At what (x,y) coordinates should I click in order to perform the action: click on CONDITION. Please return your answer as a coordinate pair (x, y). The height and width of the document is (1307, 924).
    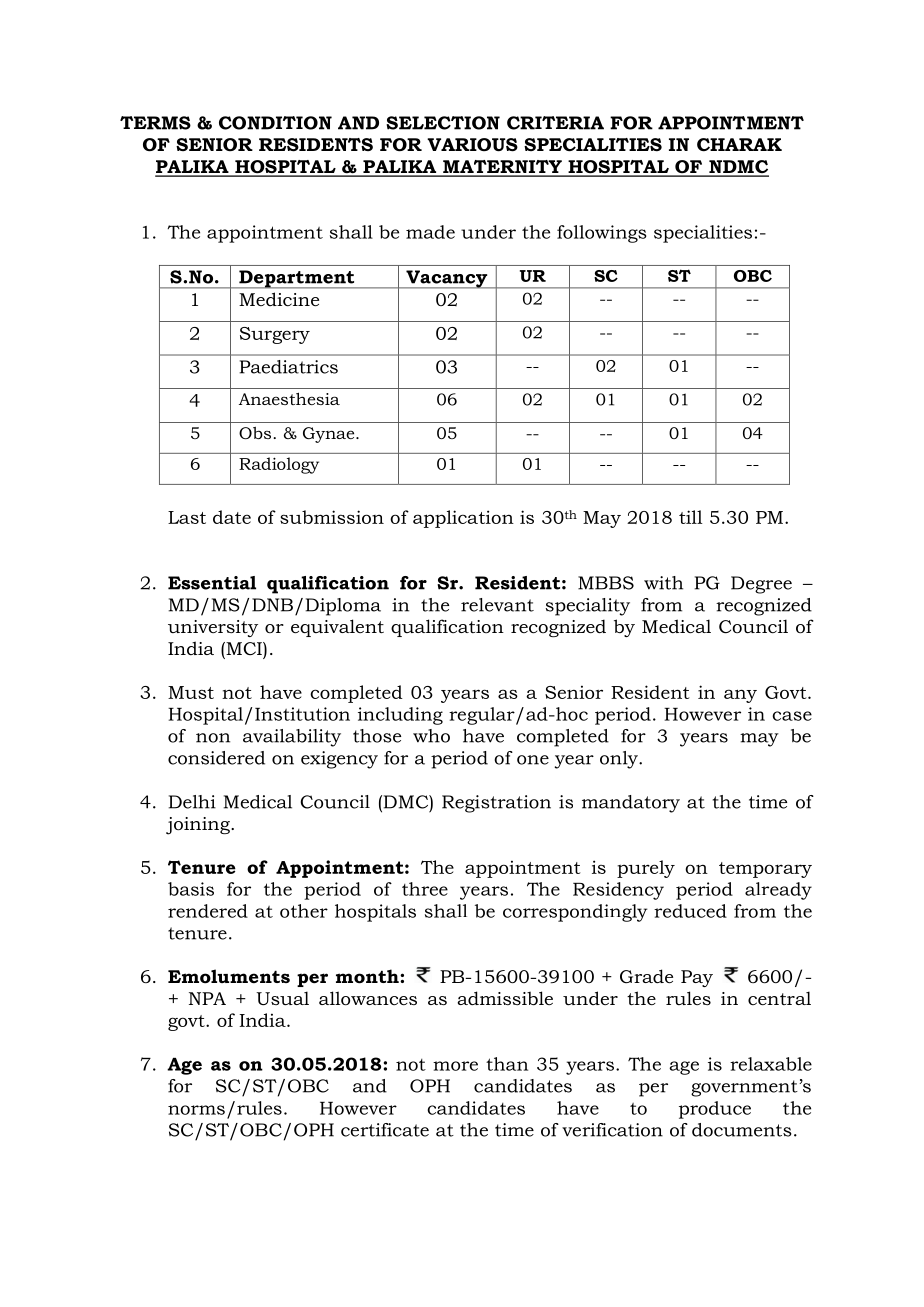
    Looking at the image, I should click on (275, 123).
